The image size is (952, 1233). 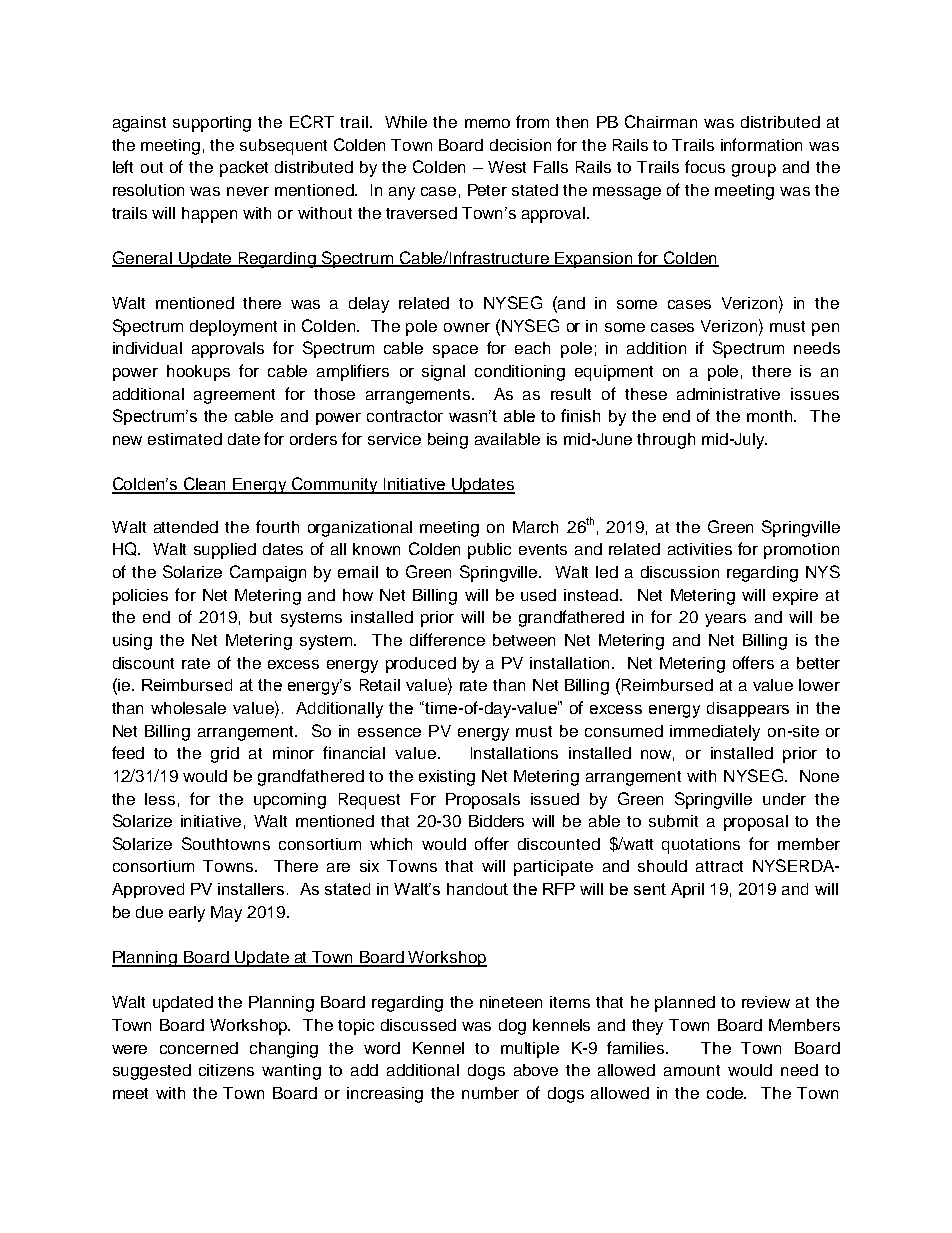 What do you see at coordinates (140, 597) in the screenshot?
I see `policies` at bounding box center [140, 597].
